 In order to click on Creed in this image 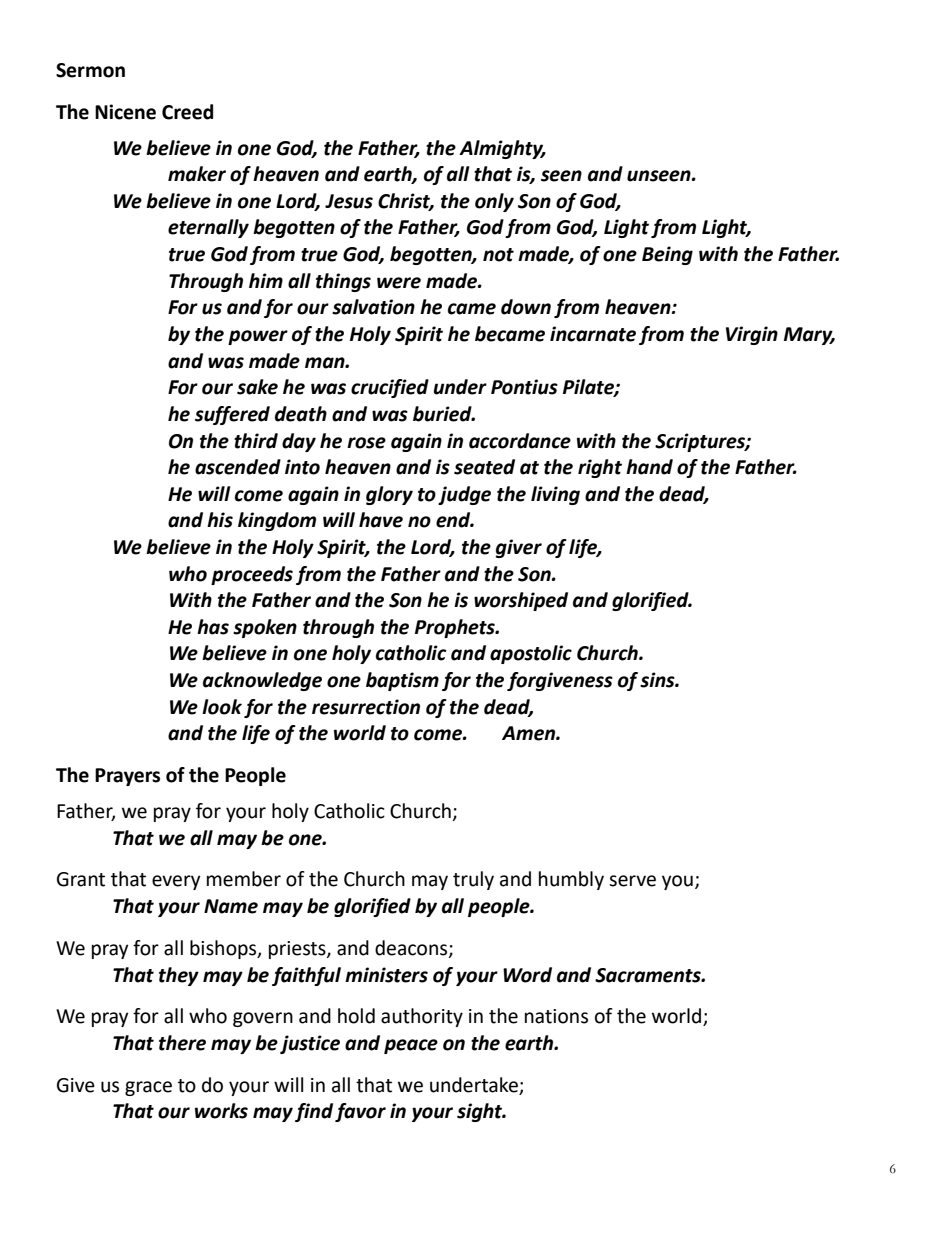, I will do `click(187, 112)`.
